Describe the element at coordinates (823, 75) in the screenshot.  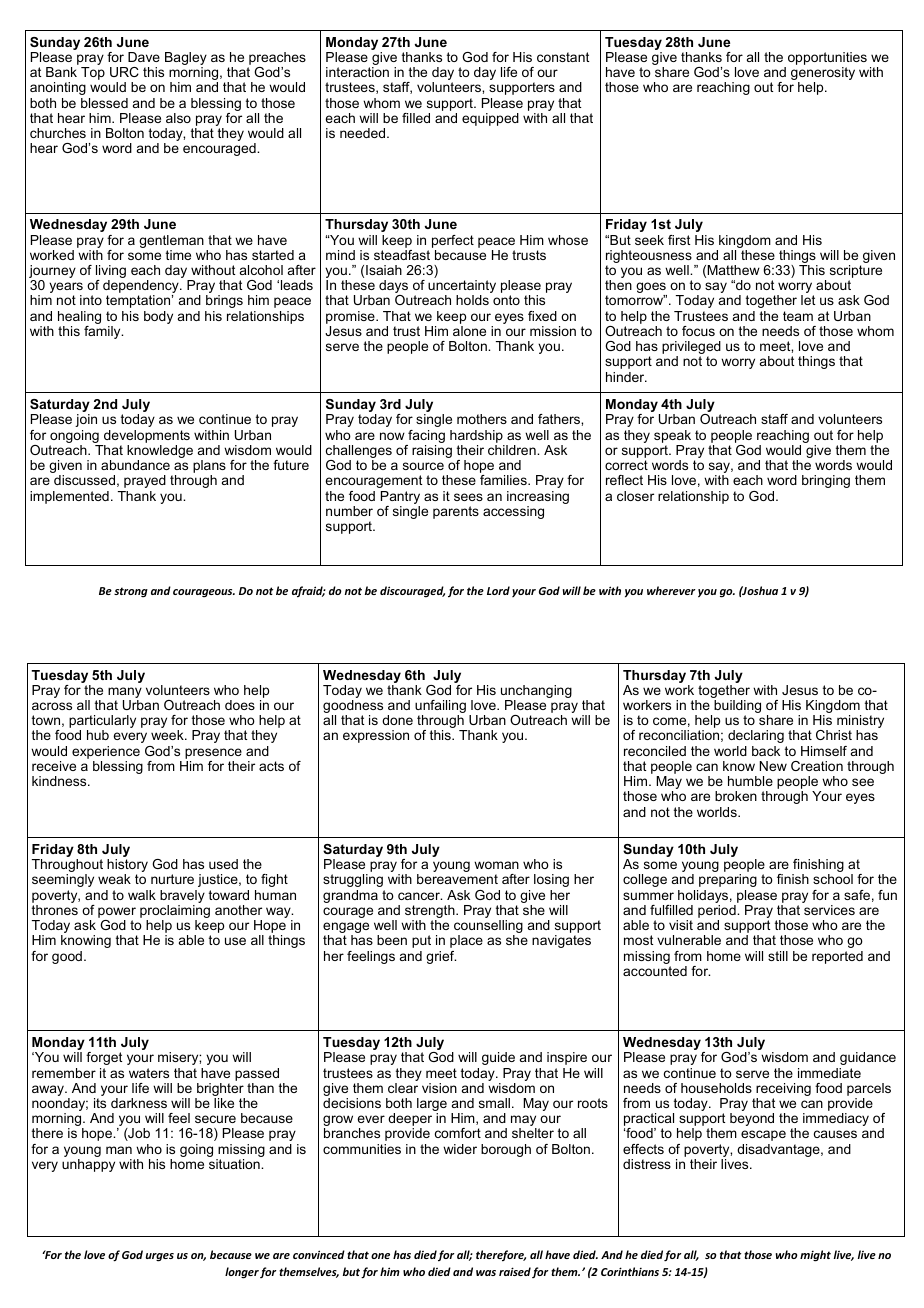
I see `generosity` at that location.
